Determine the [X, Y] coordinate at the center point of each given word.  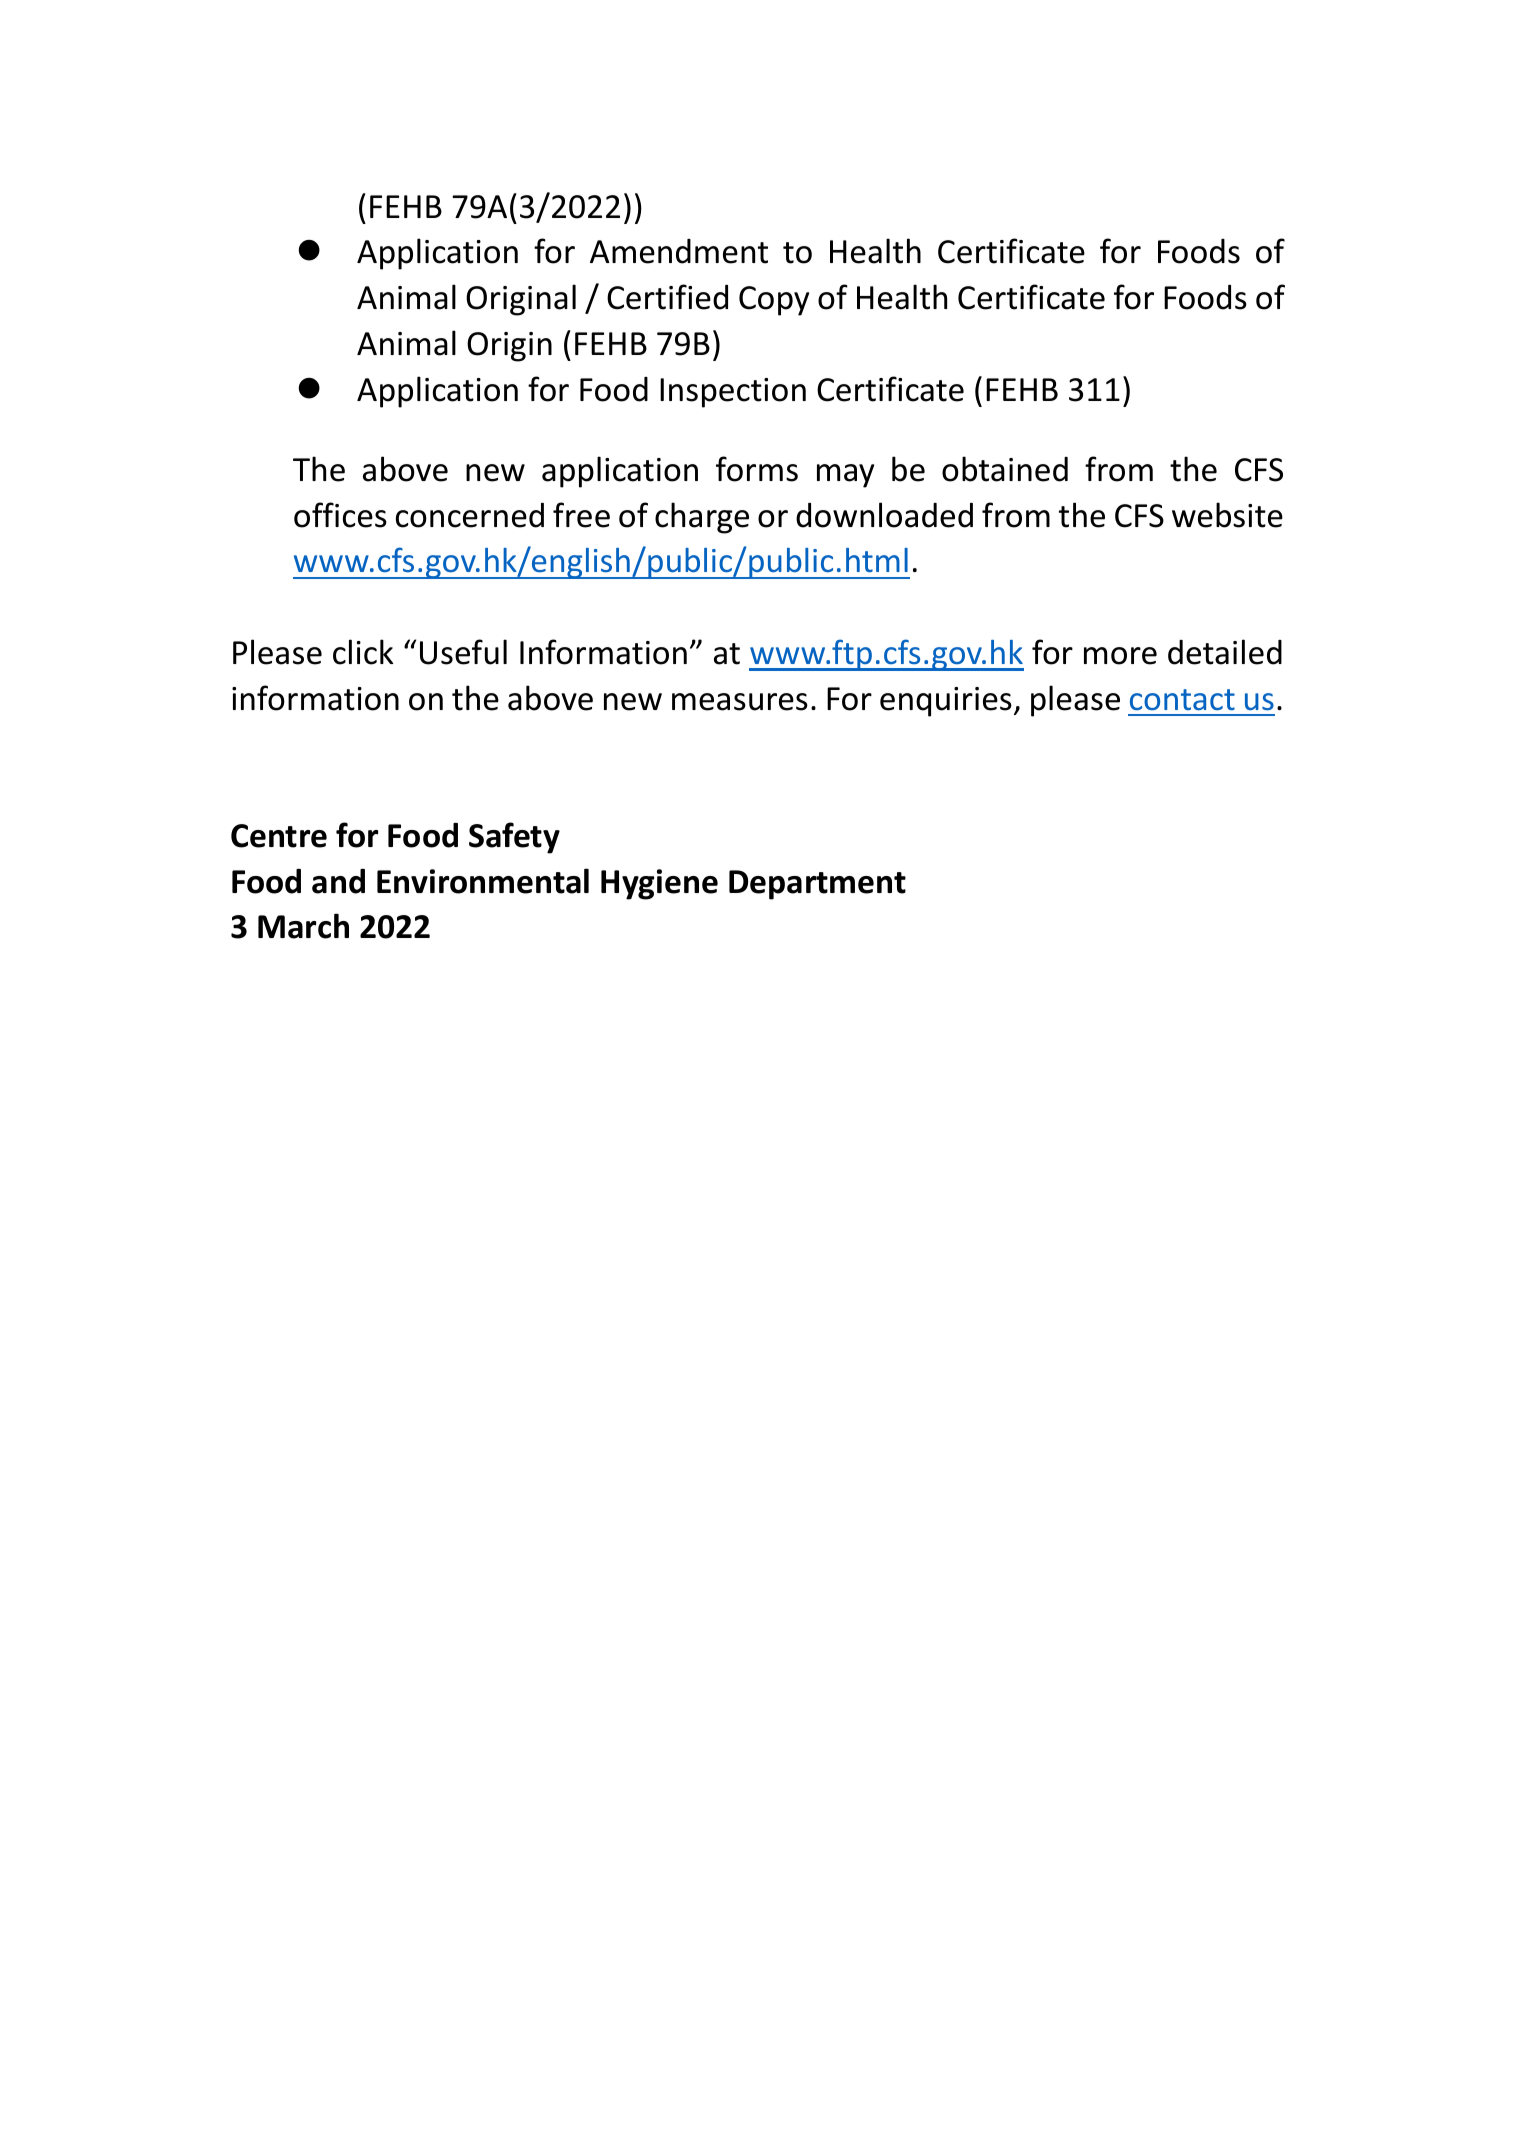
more [1120, 656]
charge [702, 518]
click [363, 652]
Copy [774, 301]
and [338, 881]
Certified [667, 297]
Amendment [679, 251]
